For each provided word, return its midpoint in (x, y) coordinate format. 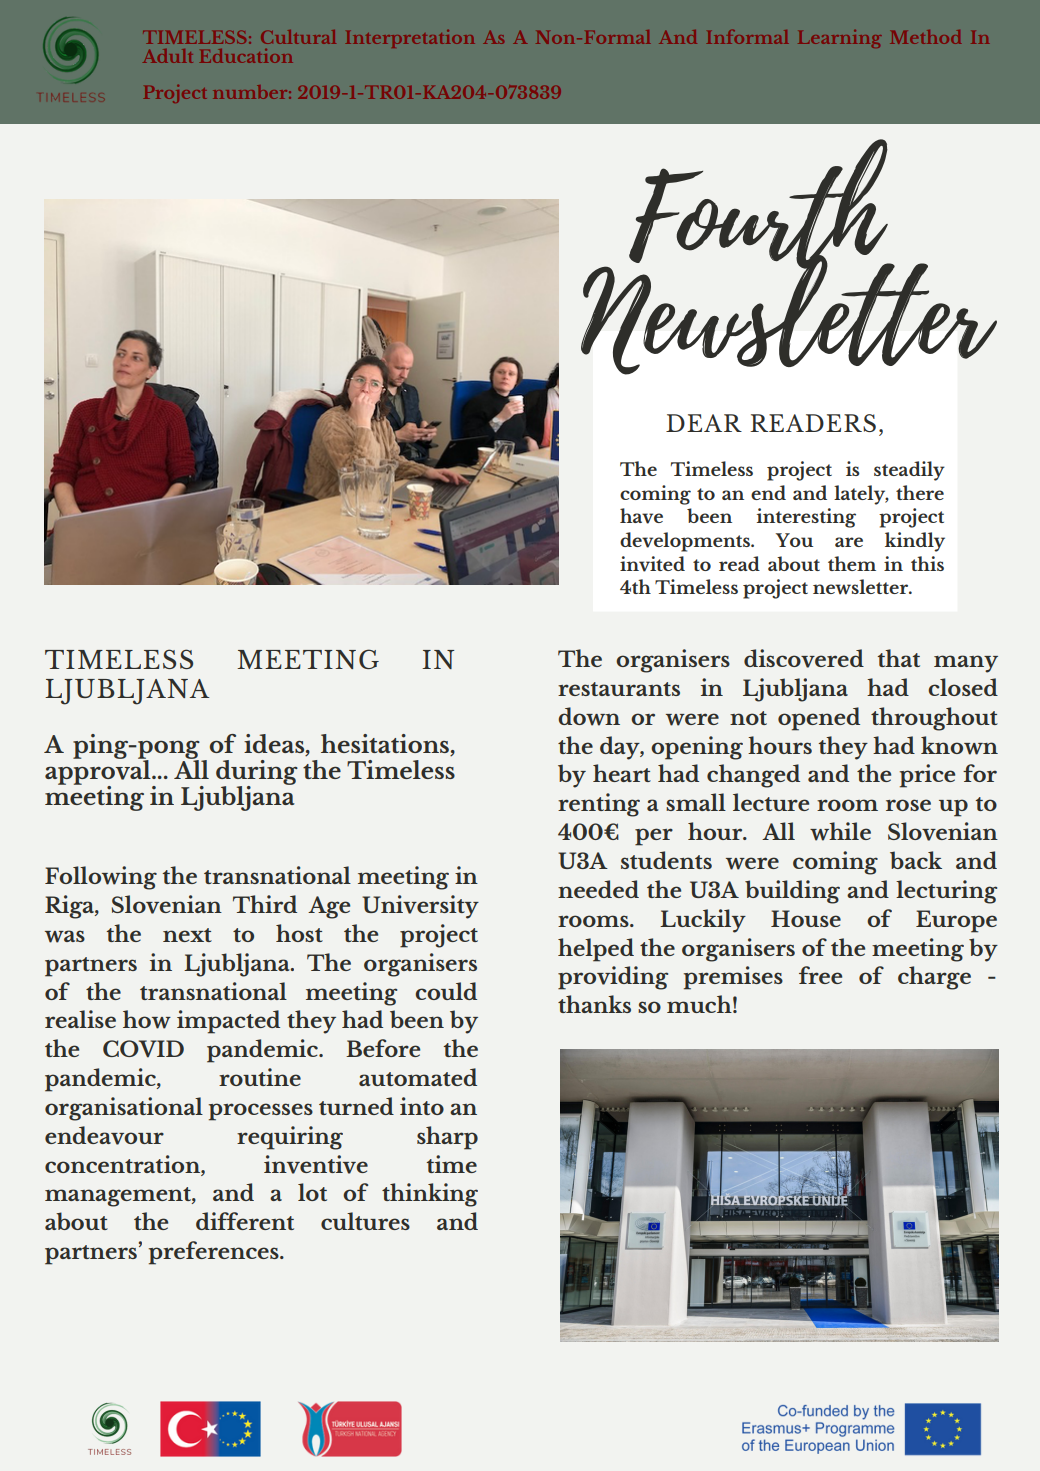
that (899, 658)
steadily (909, 471)
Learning (840, 39)
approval (99, 772)
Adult (168, 56)
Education (246, 56)
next (187, 935)
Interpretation (410, 39)
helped (596, 950)
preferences (215, 1253)
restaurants (619, 689)
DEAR (704, 423)
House (806, 918)
